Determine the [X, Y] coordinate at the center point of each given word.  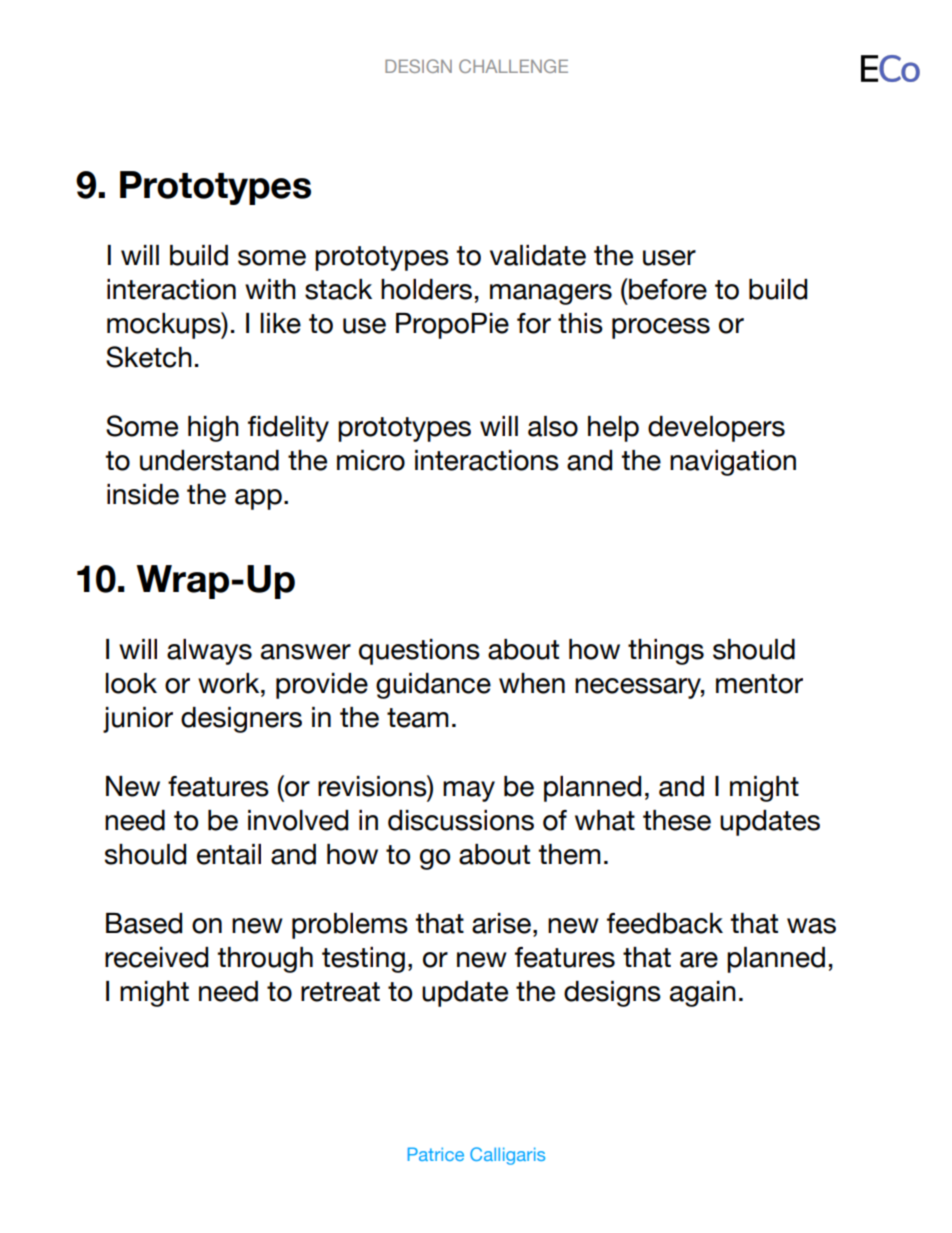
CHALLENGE [513, 66]
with [270, 289]
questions [419, 652]
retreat [340, 992]
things [666, 652]
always [209, 652]
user [669, 258]
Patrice [436, 1154]
